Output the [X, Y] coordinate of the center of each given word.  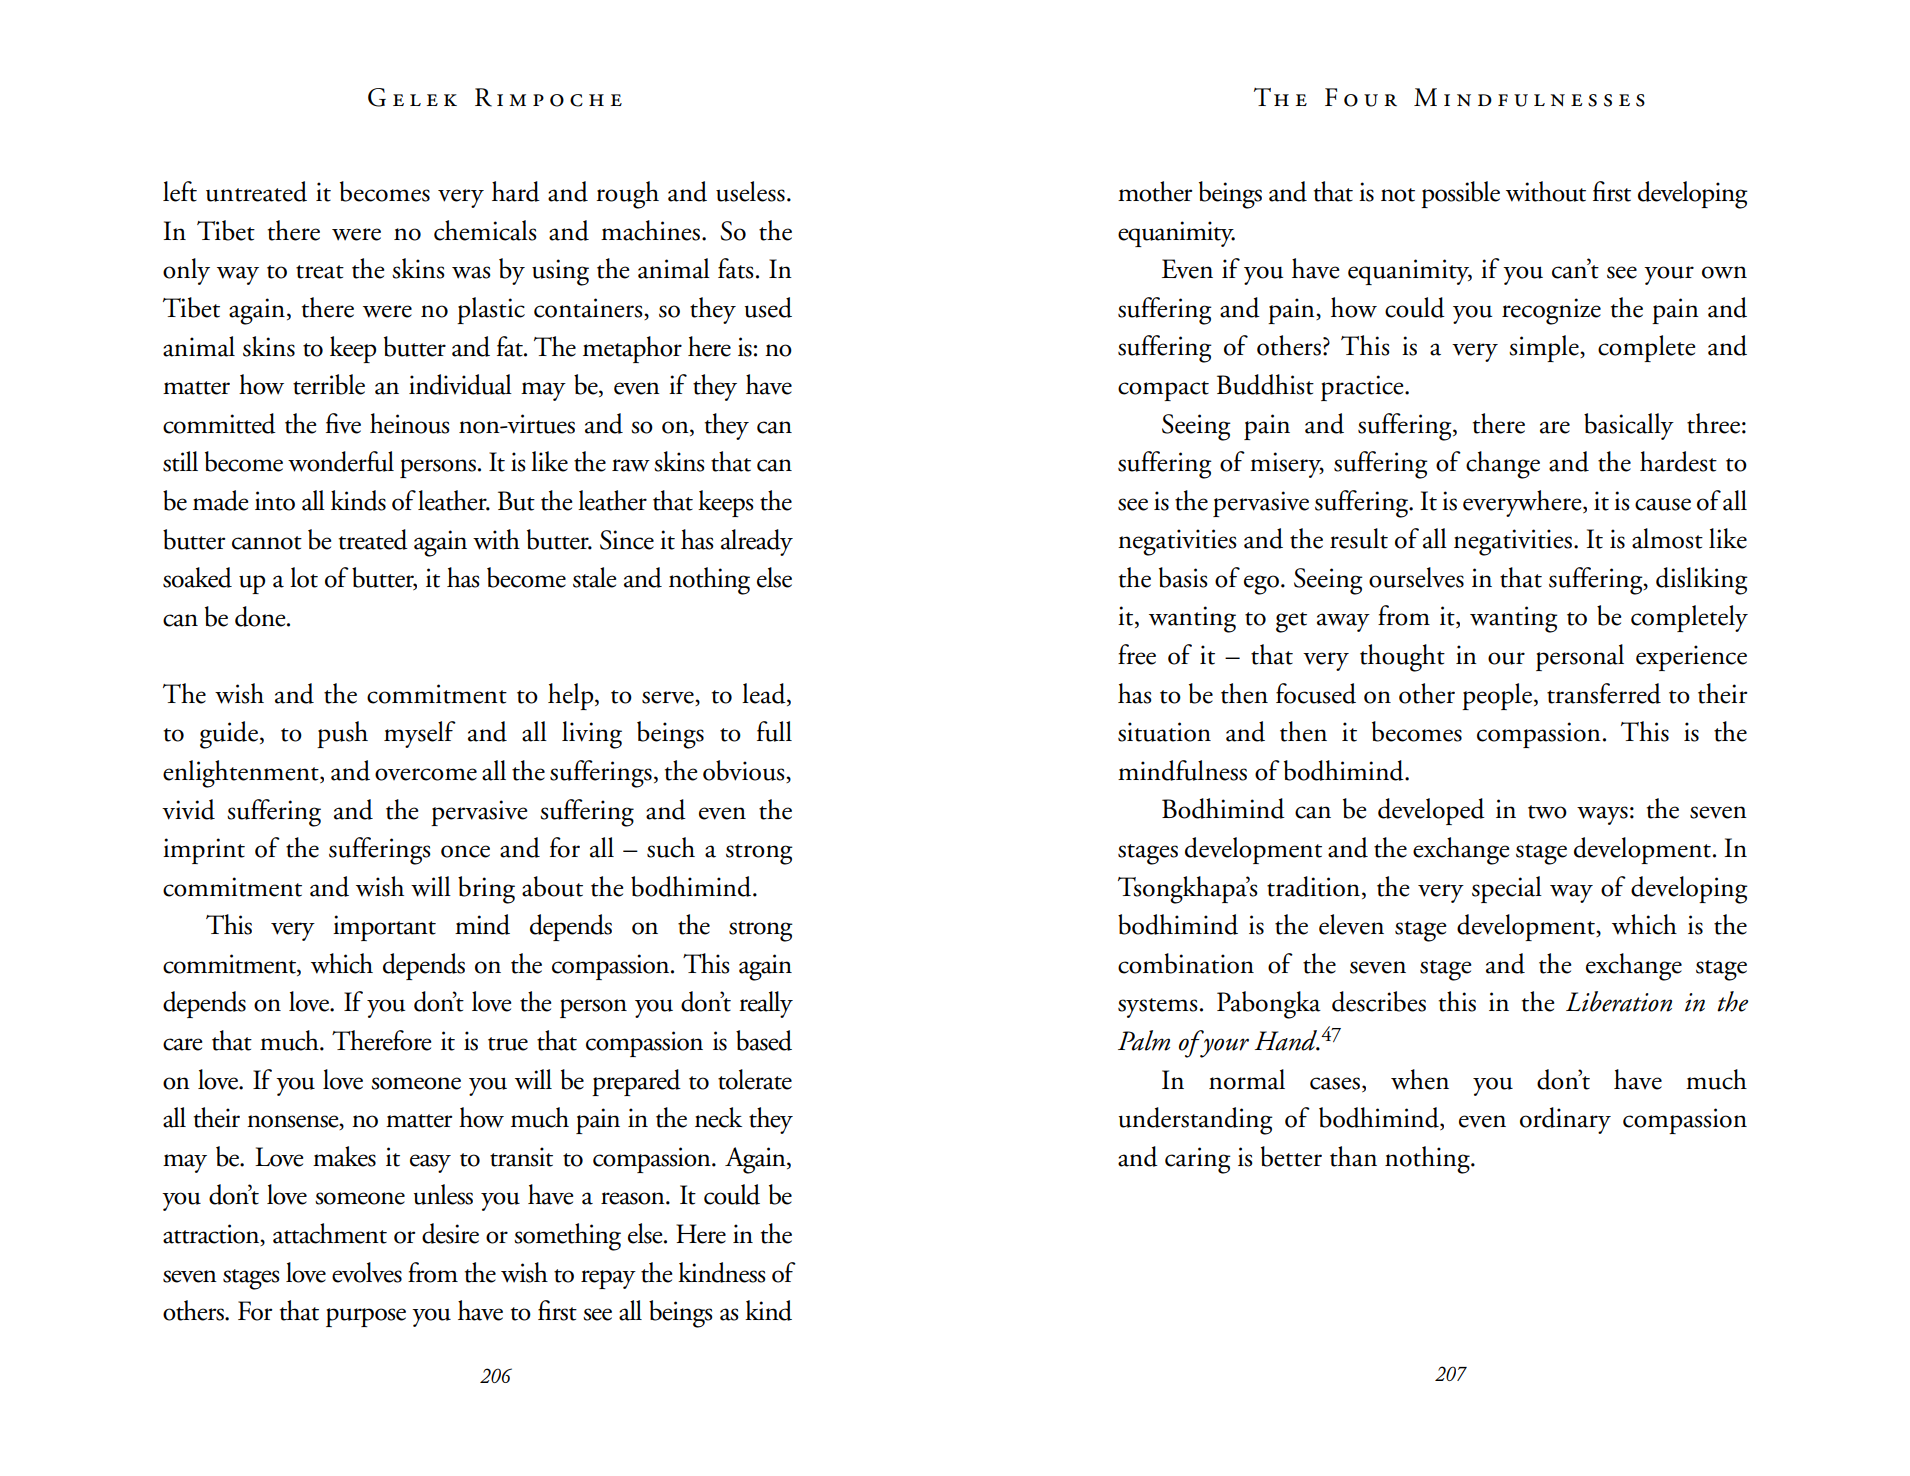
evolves [367, 1272]
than [1353, 1156]
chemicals [485, 230]
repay [608, 1279]
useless [750, 191]
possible [1460, 194]
